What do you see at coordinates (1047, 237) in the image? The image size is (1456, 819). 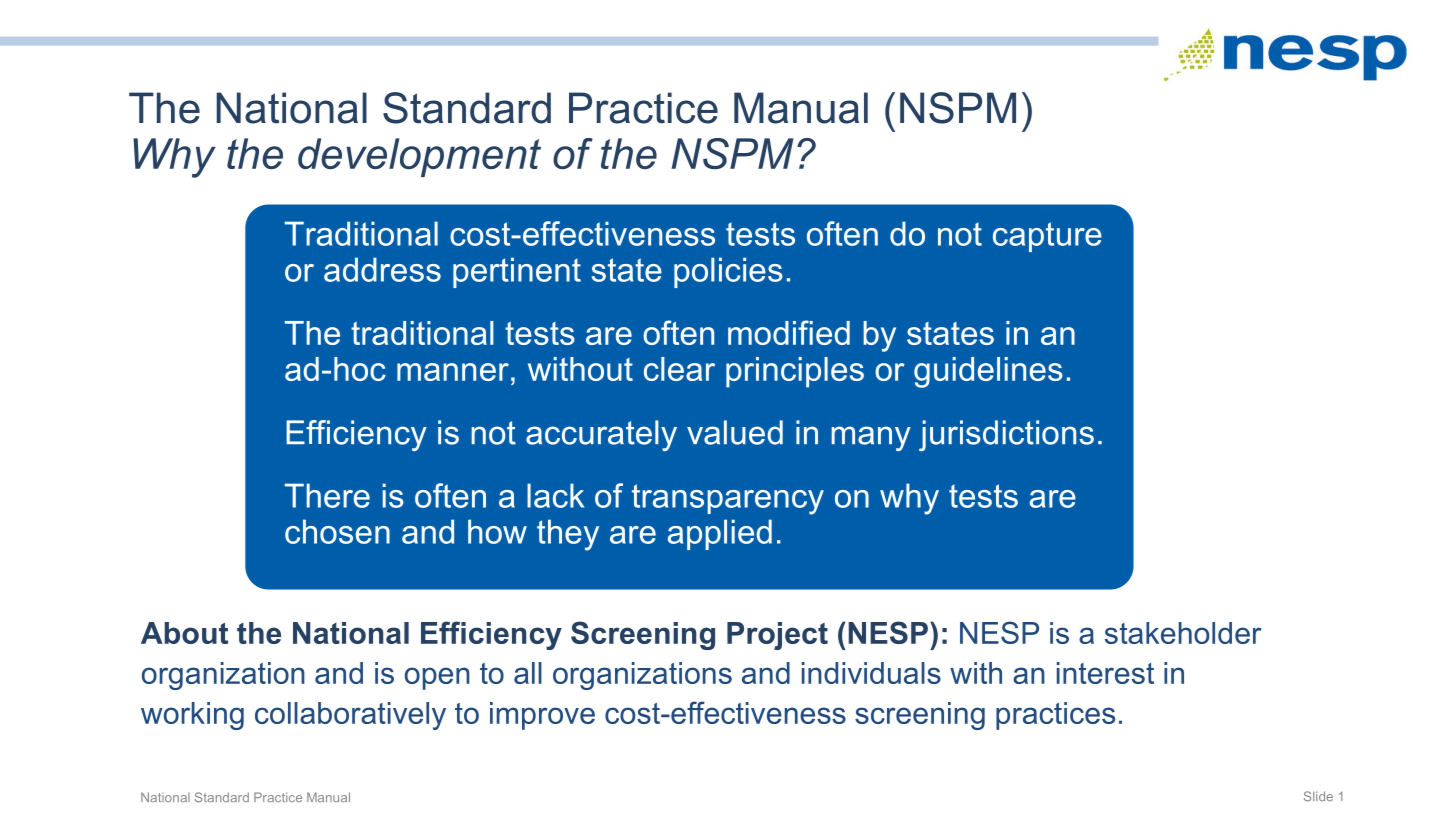 I see `capture` at bounding box center [1047, 237].
